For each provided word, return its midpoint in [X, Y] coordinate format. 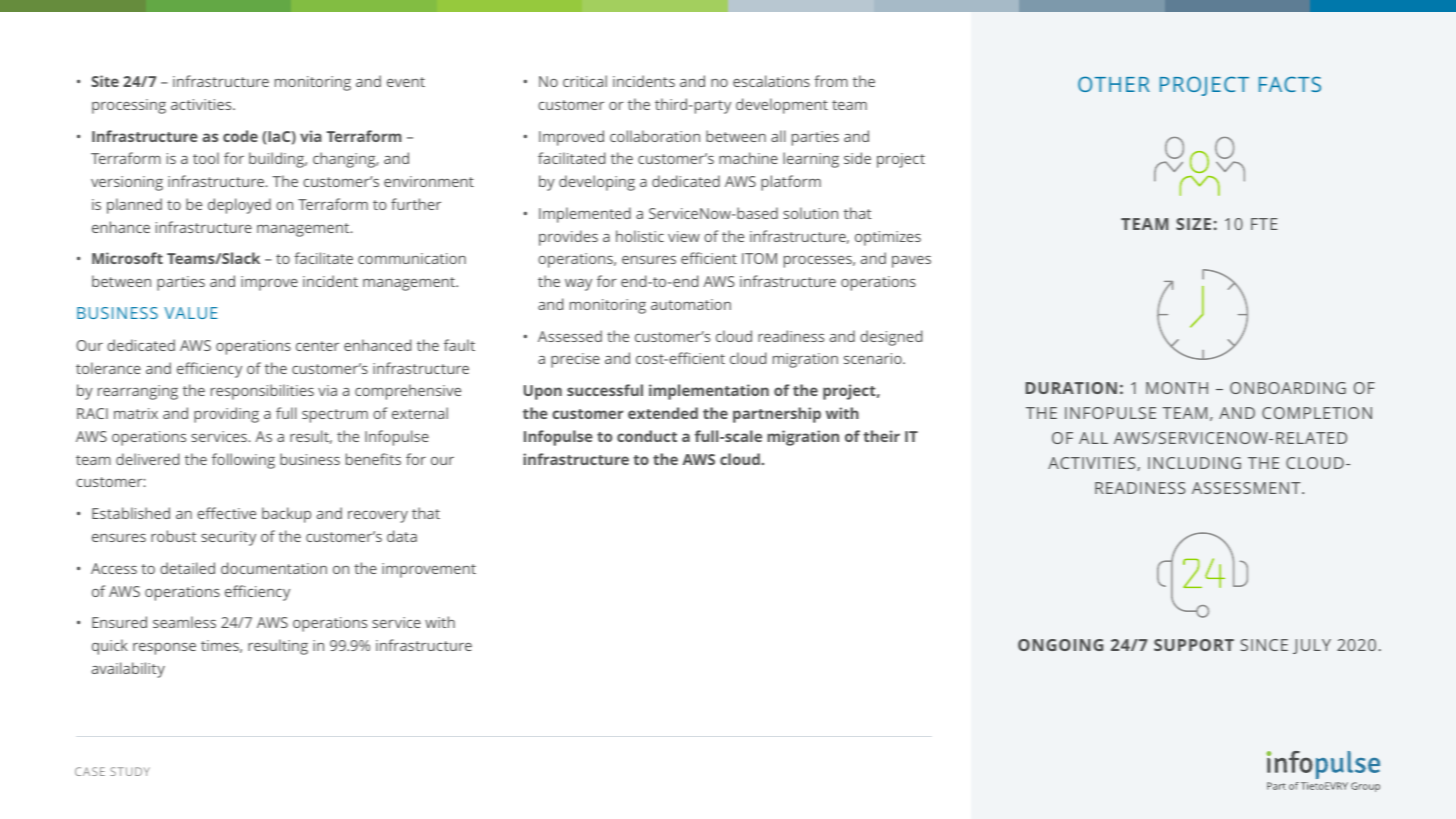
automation [691, 304]
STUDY [130, 771]
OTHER [1114, 84]
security [228, 538]
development [782, 106]
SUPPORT [1194, 645]
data [402, 536]
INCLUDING [1194, 463]
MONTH [1177, 388]
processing [129, 106]
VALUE [190, 313]
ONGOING [1060, 645]
